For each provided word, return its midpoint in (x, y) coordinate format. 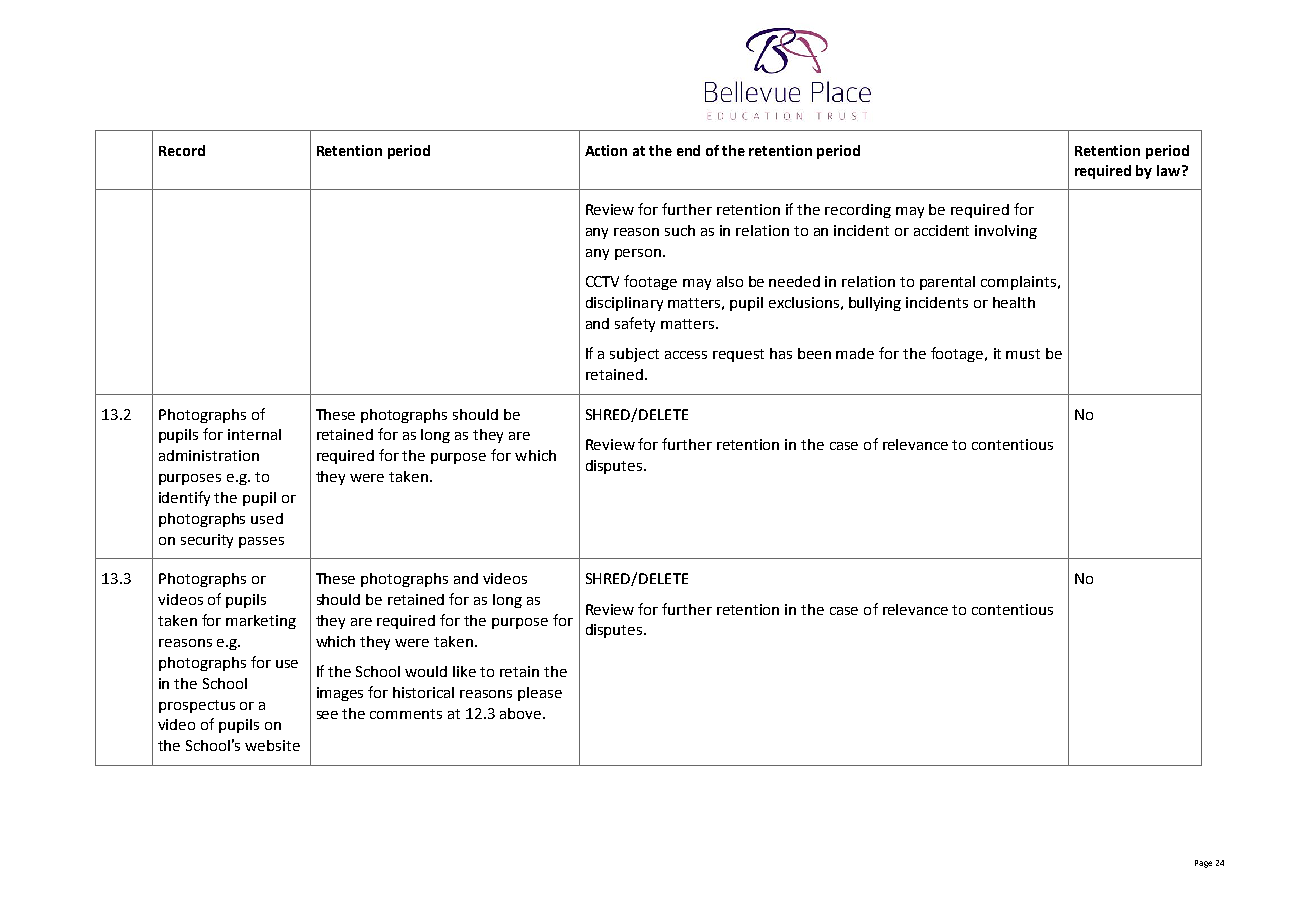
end (688, 150)
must (1023, 354)
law (1170, 170)
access (686, 355)
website (272, 745)
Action (606, 150)
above (522, 713)
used (267, 518)
